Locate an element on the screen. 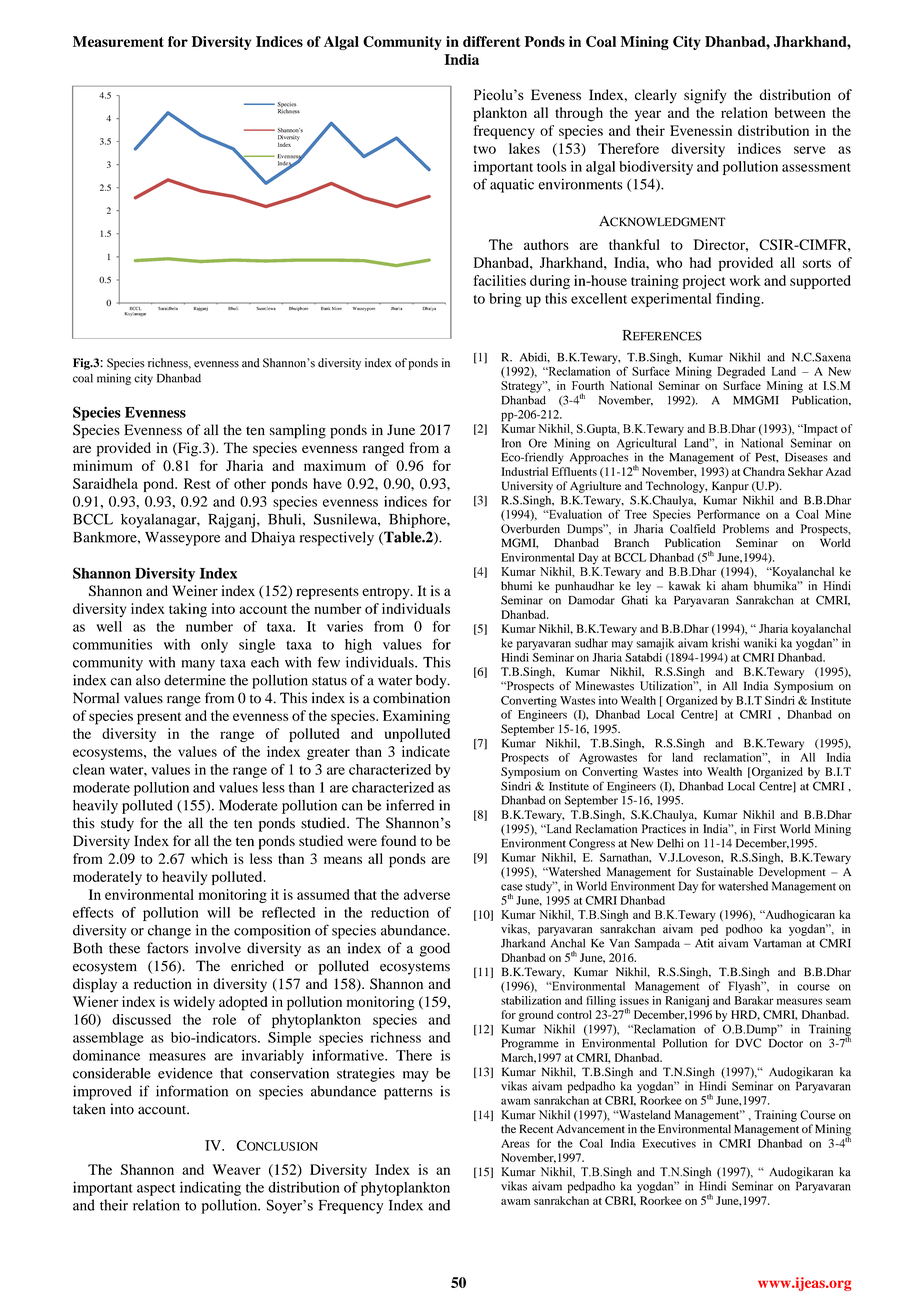 The width and height of the screenshot is (924, 1308). bring is located at coordinates (505, 300).
